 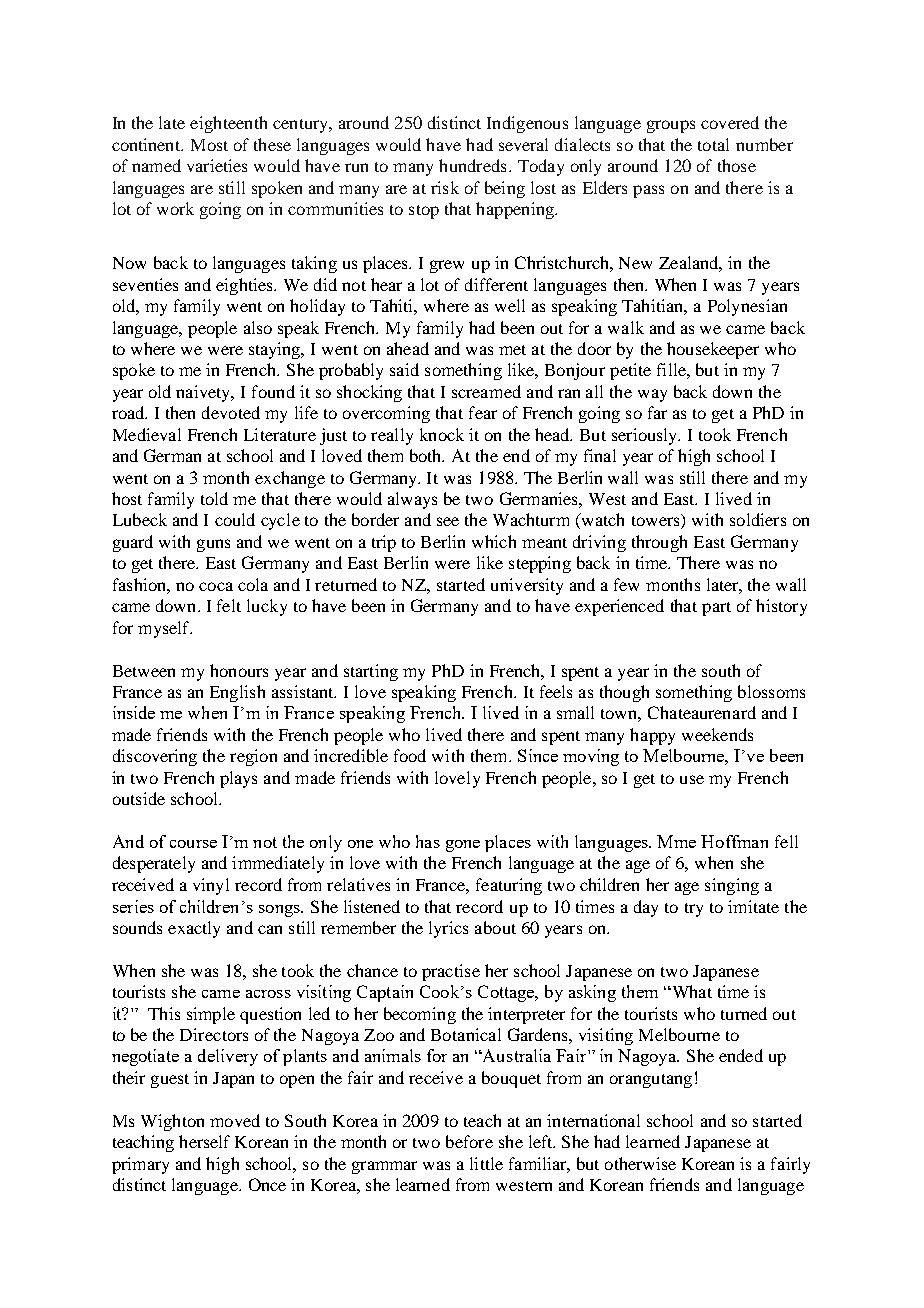 I want to click on part, so click(x=716, y=609).
